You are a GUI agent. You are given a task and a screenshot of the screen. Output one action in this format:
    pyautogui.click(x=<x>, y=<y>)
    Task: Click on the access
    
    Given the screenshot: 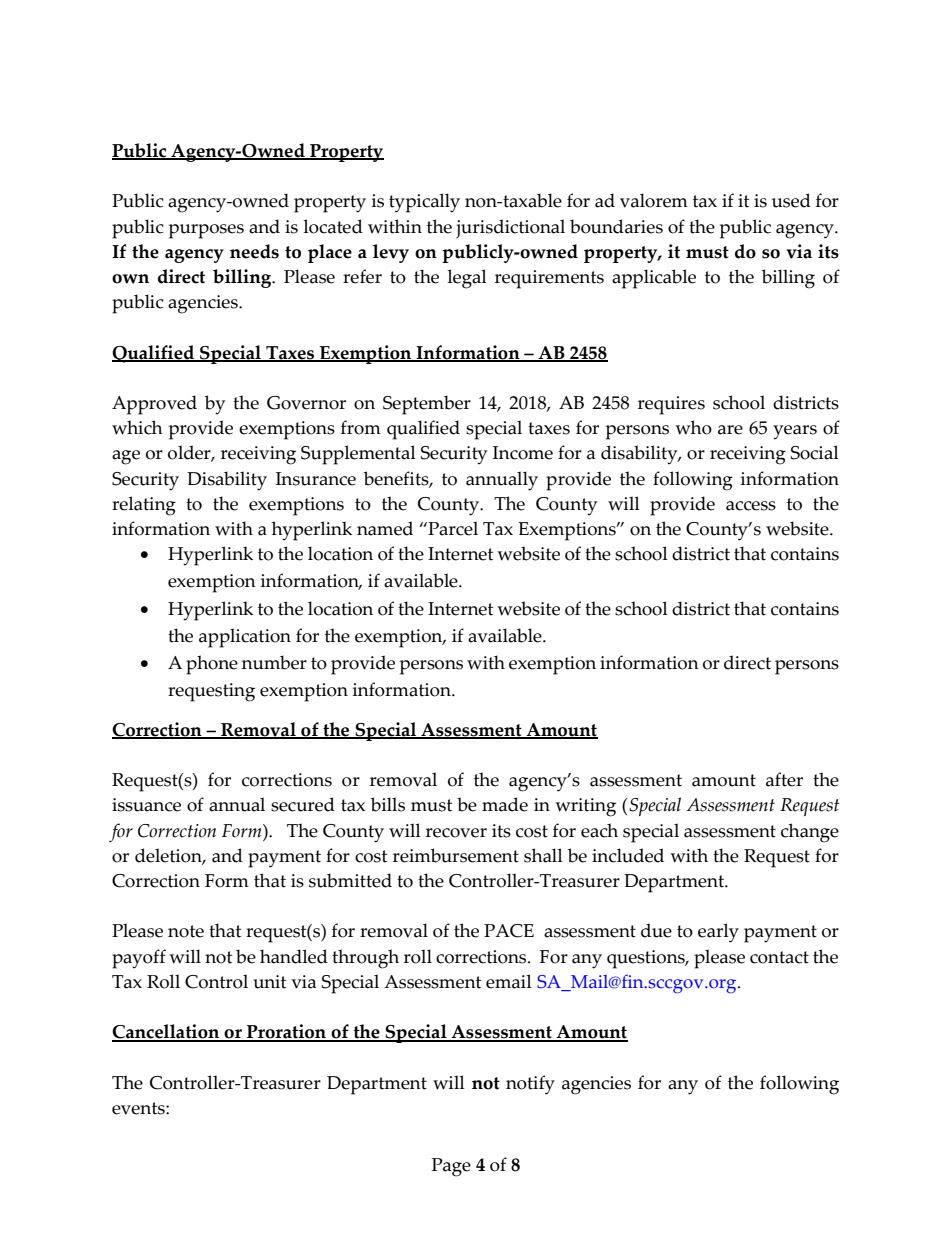 What is the action you would take?
    pyautogui.click(x=751, y=506)
